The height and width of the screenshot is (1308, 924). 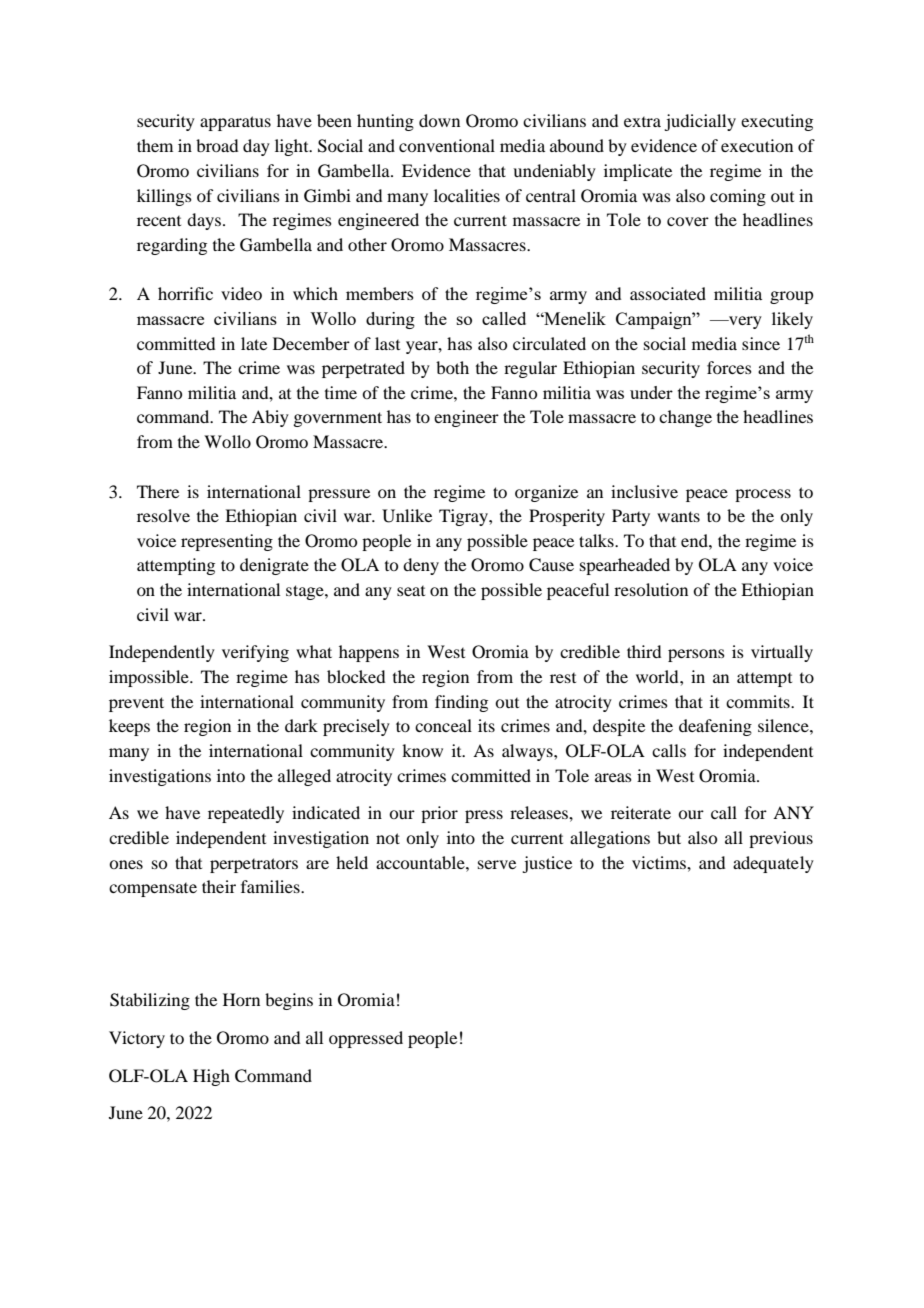 What do you see at coordinates (289, 1001) in the screenshot?
I see `begins` at bounding box center [289, 1001].
